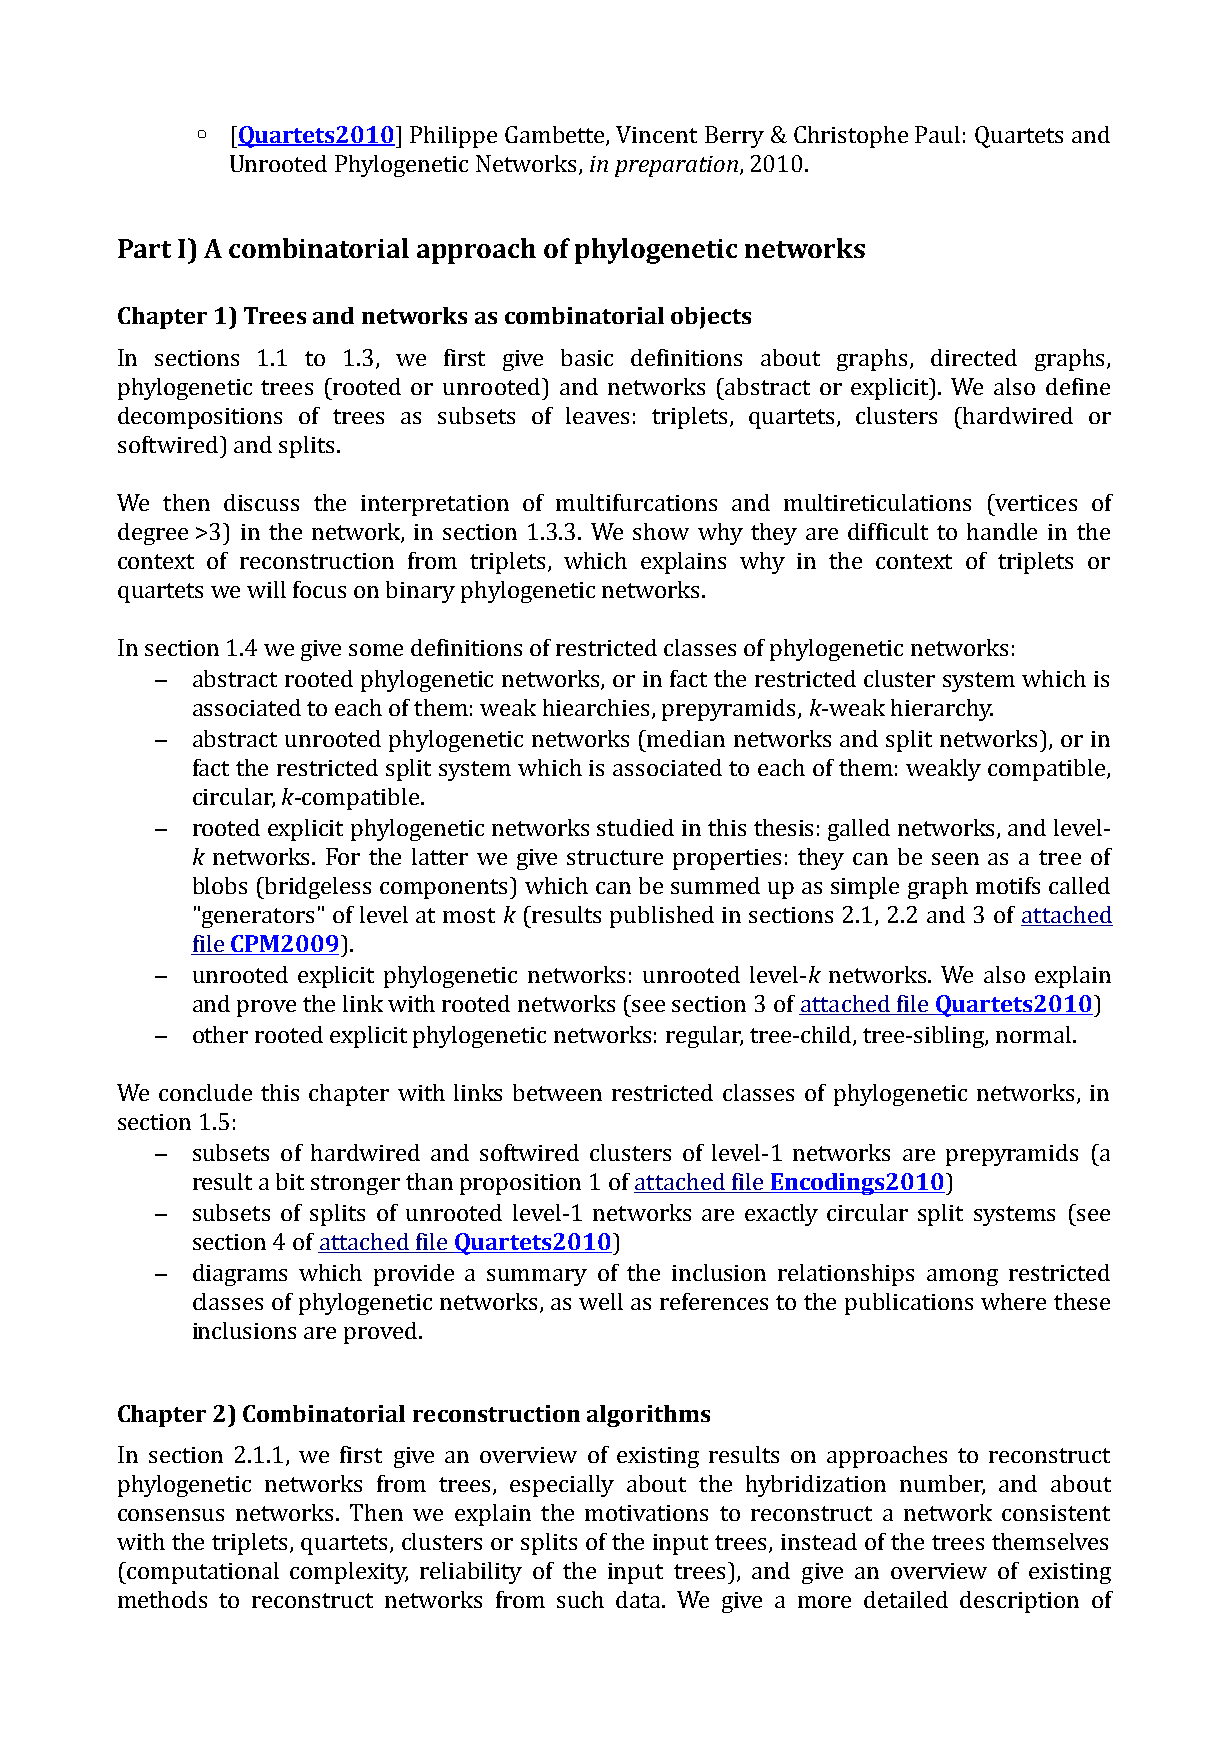 The image size is (1229, 1739). Describe the element at coordinates (144, 248) in the screenshot. I see `Part` at that location.
